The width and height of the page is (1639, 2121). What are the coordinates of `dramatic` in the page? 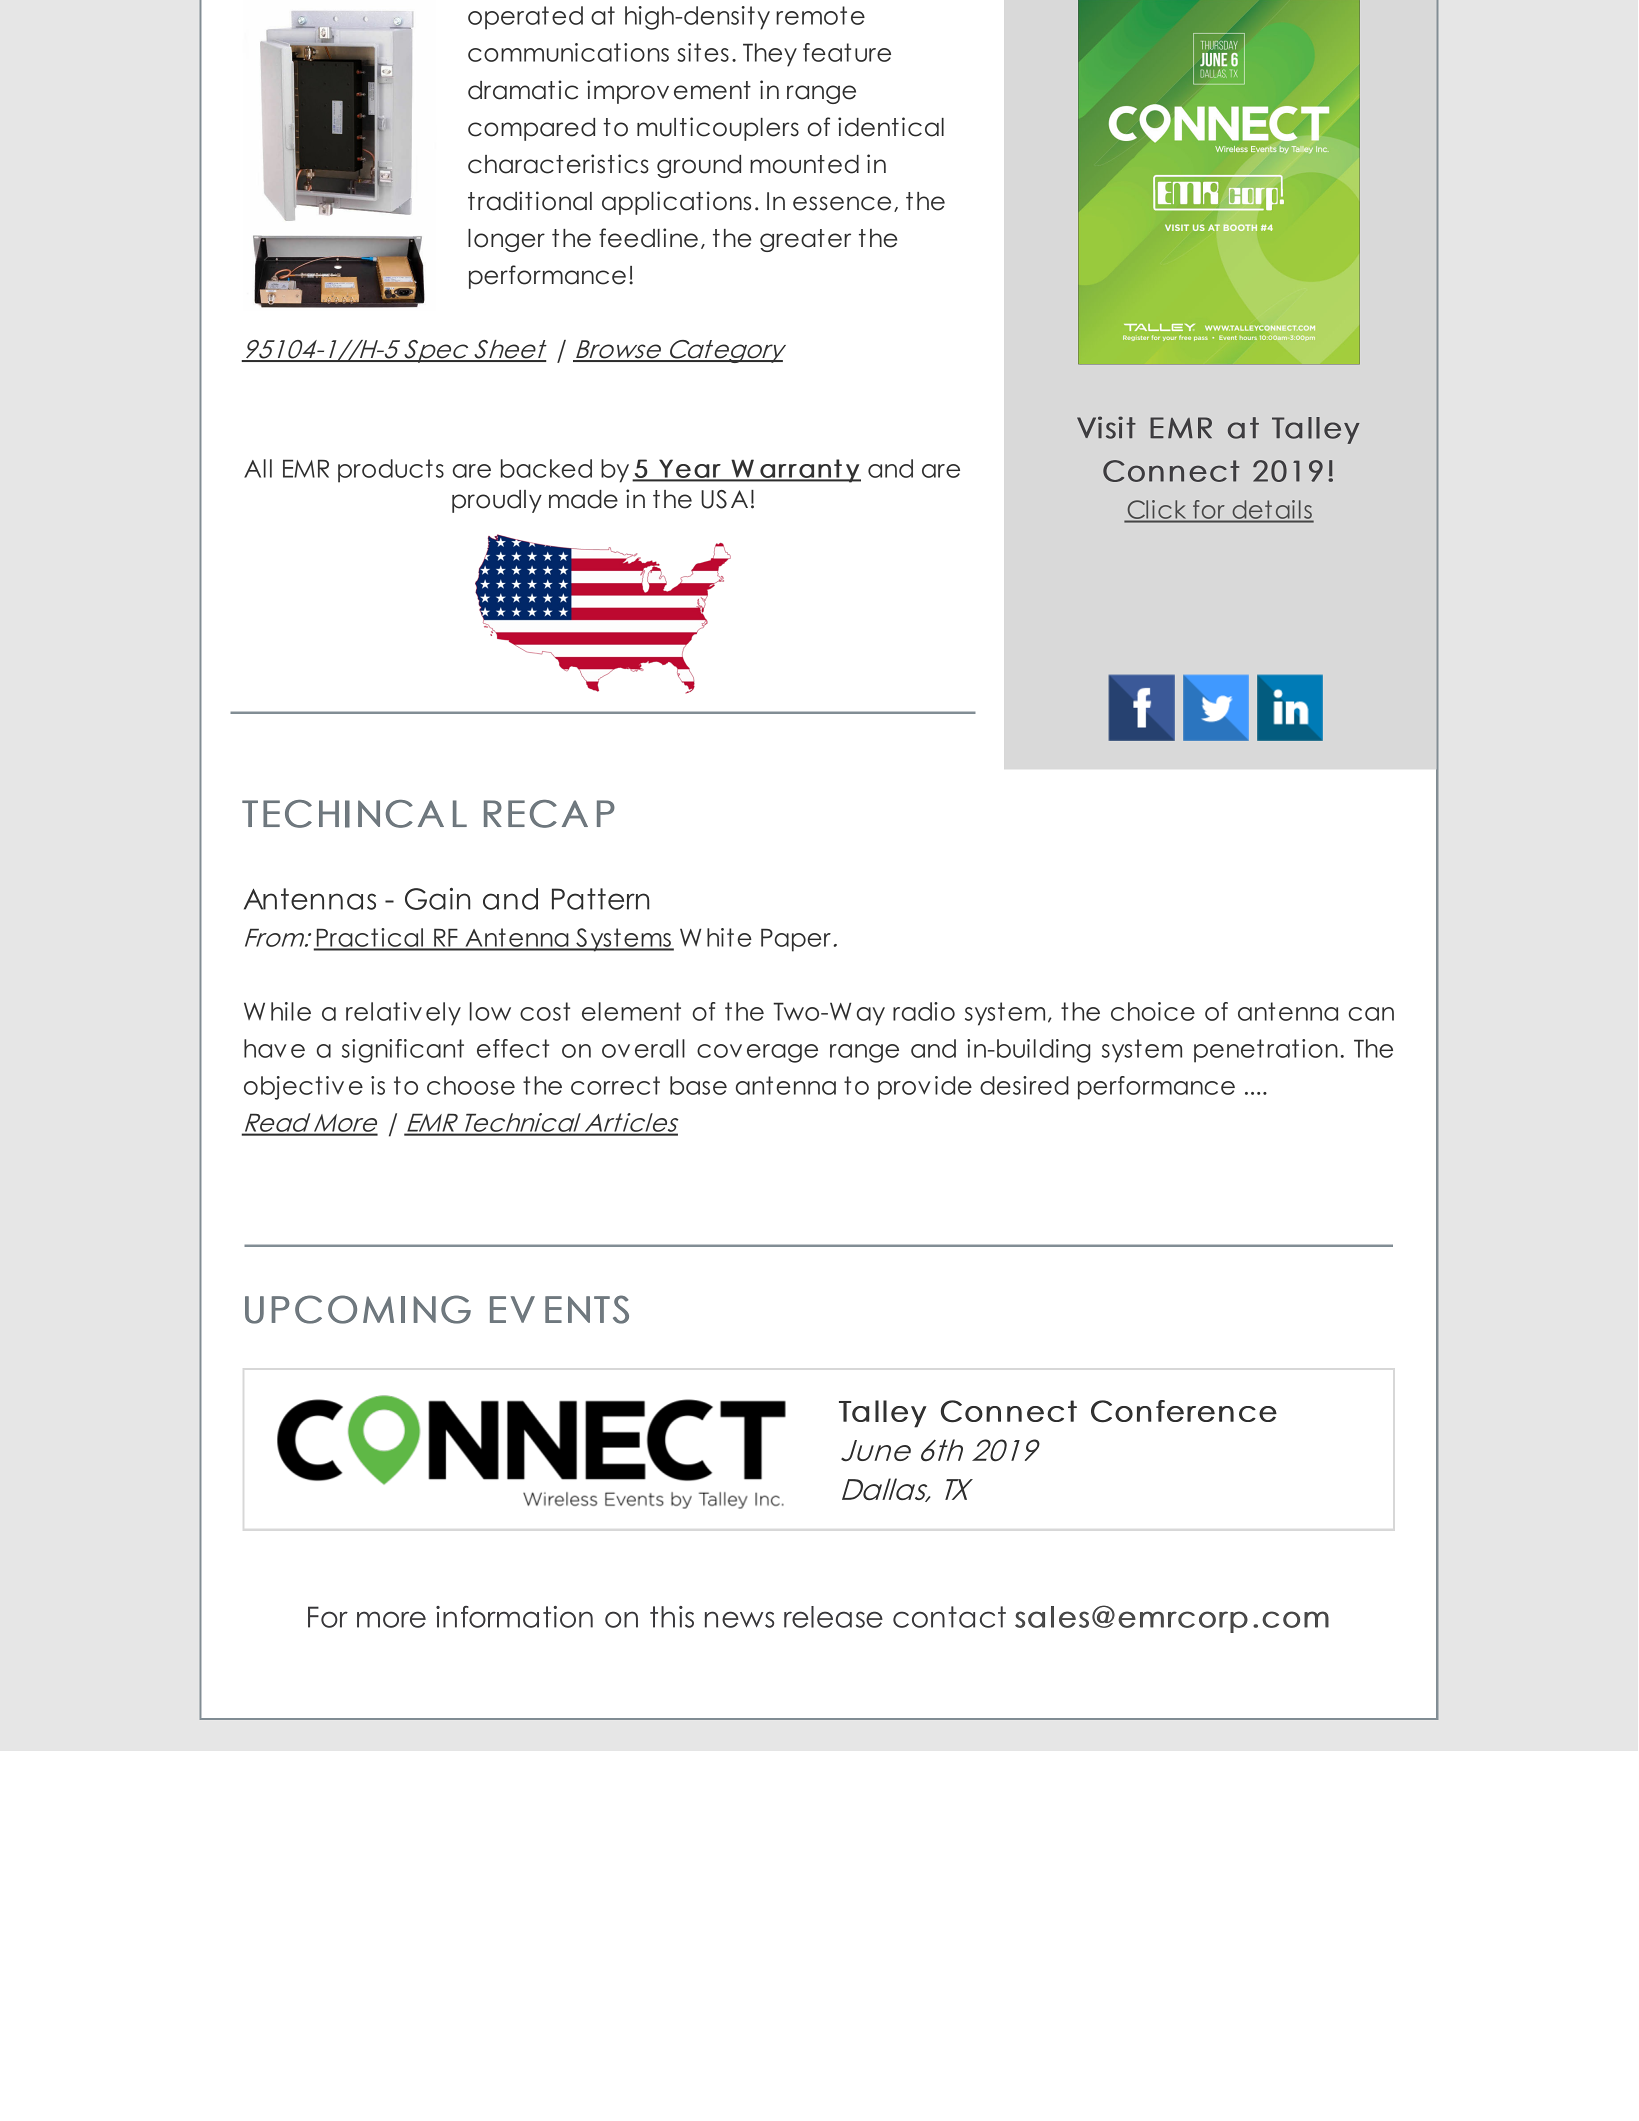 It's located at (523, 90).
